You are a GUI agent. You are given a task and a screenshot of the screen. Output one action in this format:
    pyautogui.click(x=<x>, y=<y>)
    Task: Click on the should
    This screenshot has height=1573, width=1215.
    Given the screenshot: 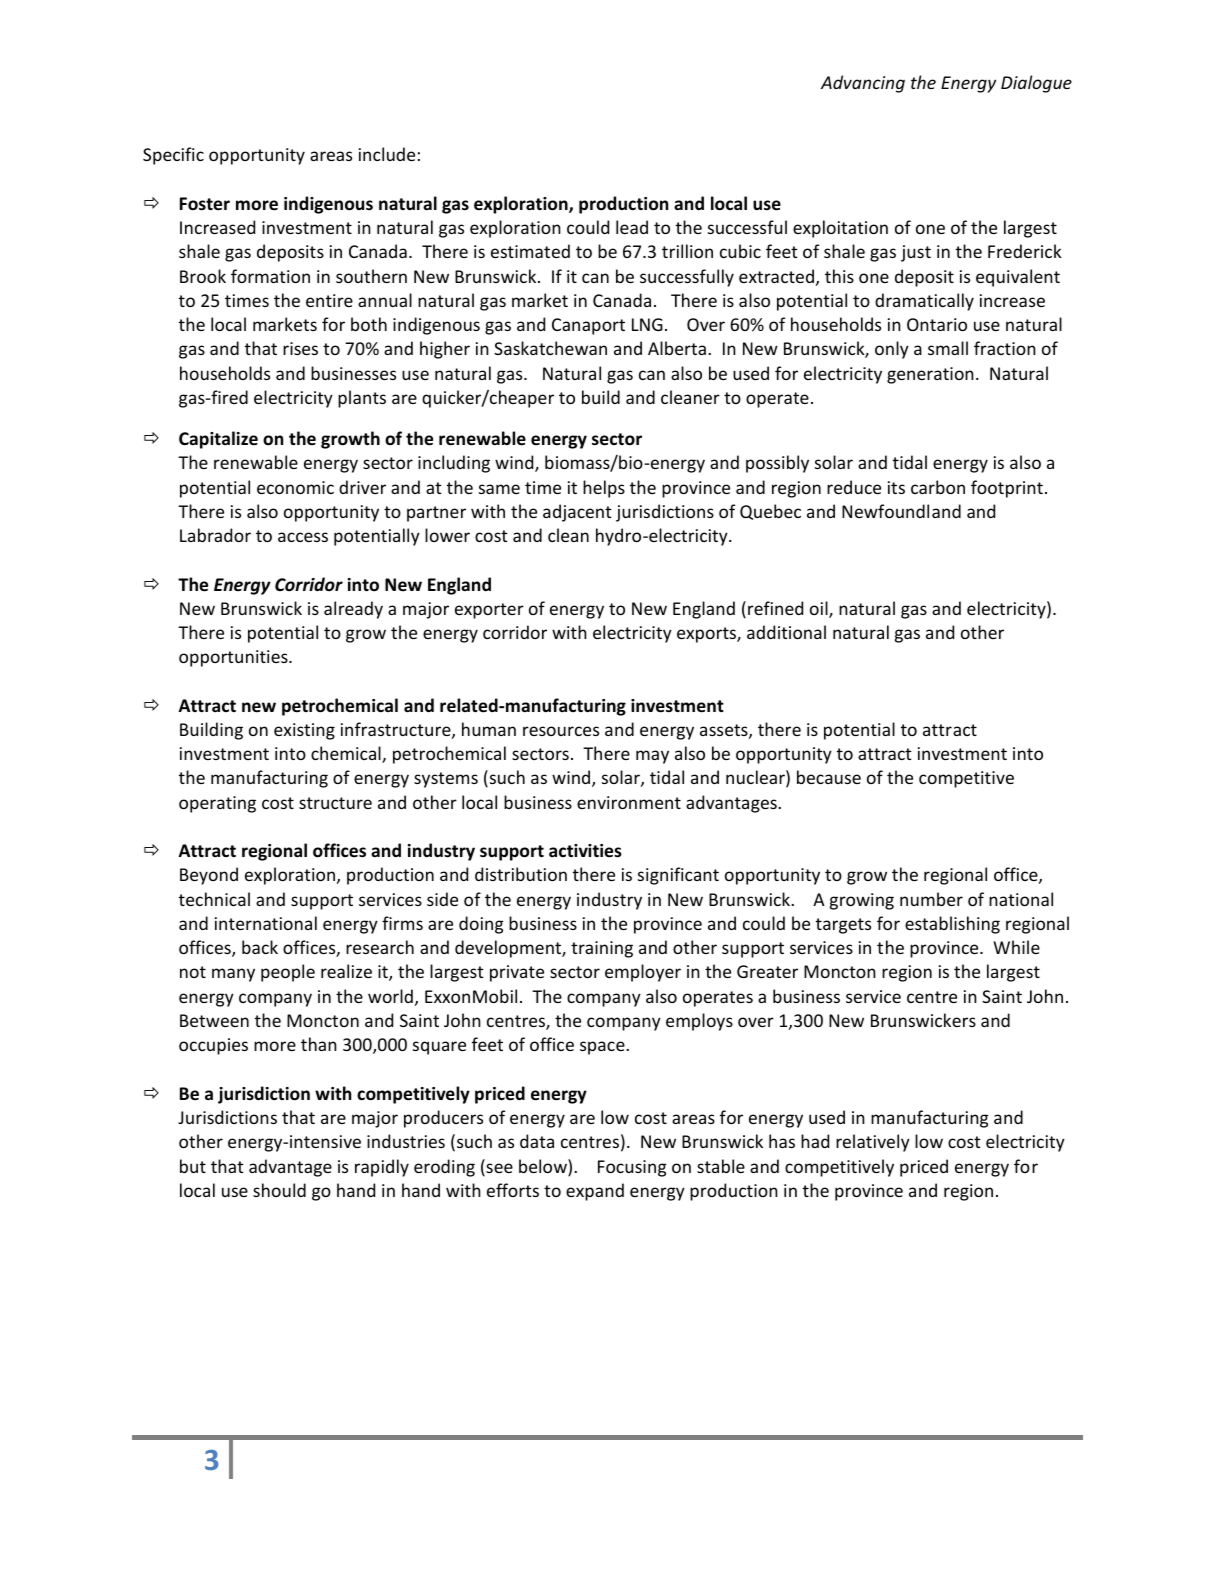 What is the action you would take?
    pyautogui.click(x=279, y=1190)
